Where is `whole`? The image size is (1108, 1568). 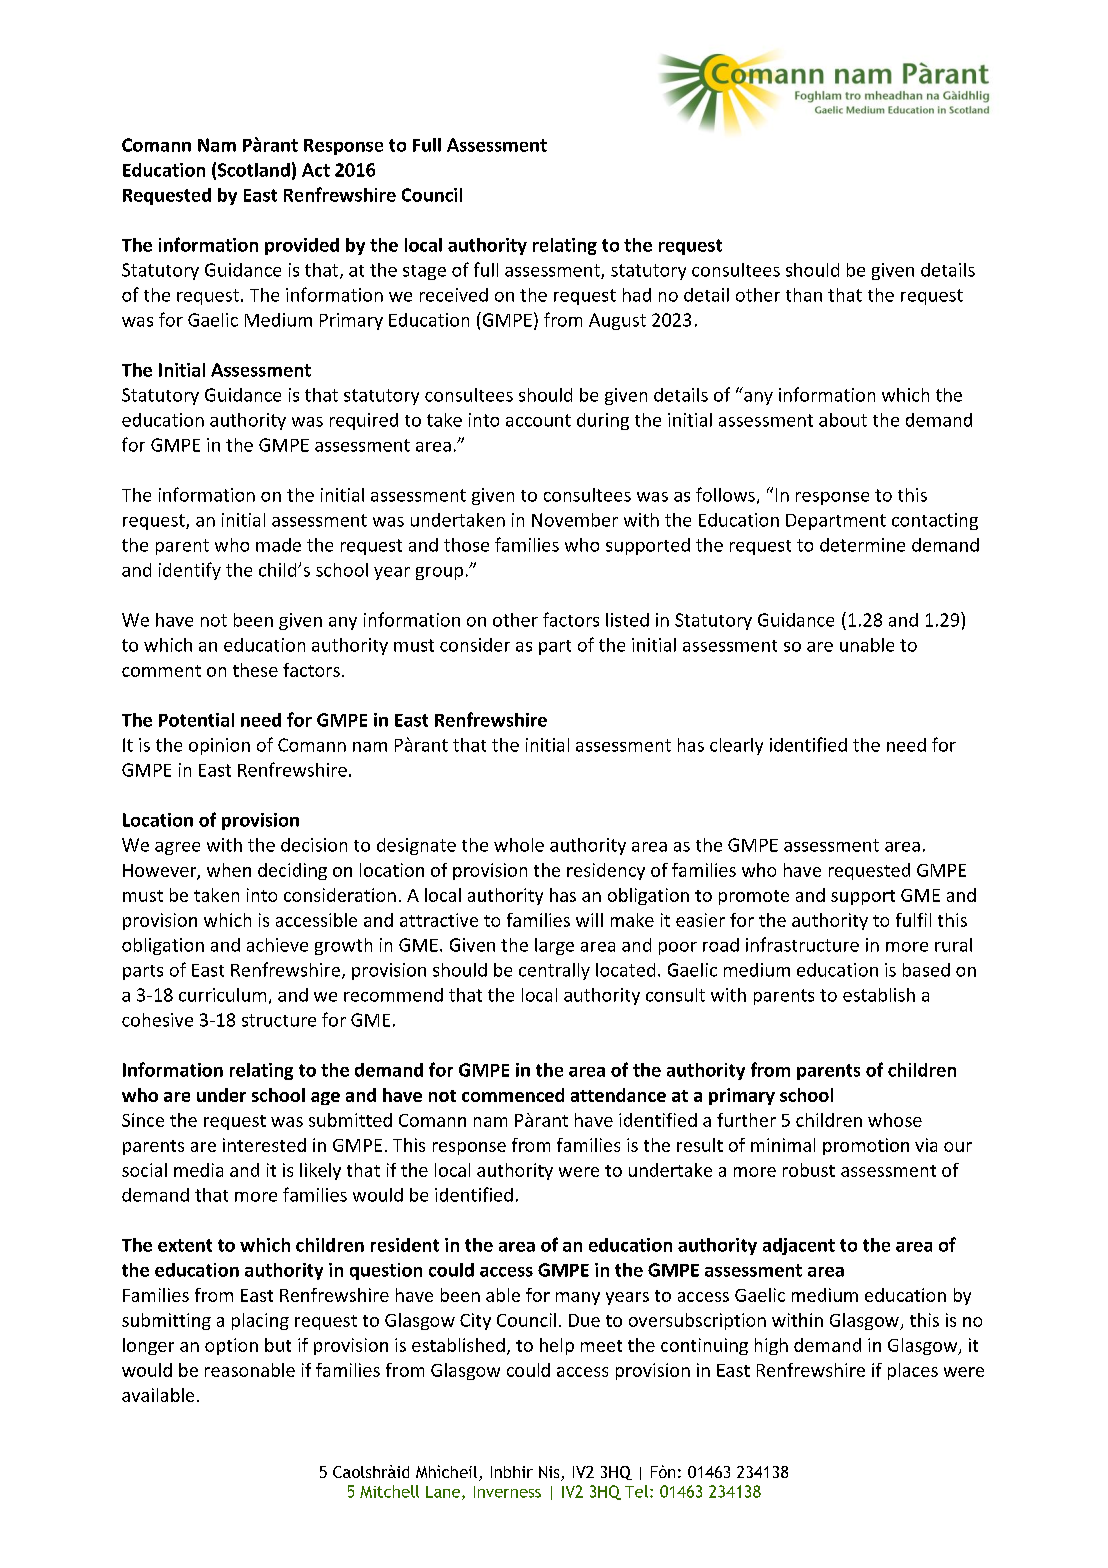 whole is located at coordinates (519, 845).
